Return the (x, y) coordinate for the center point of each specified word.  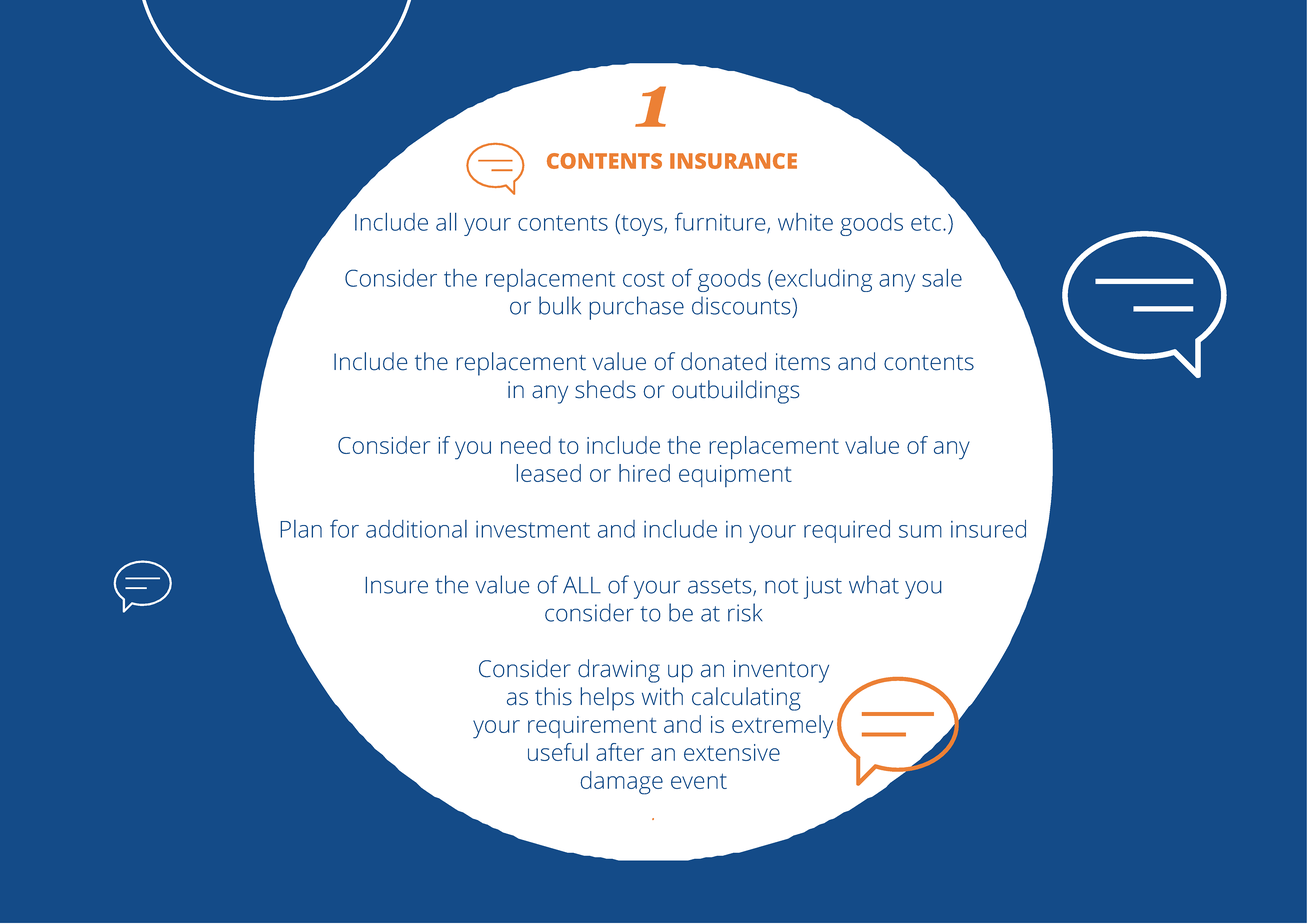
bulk (560, 305)
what (874, 584)
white (805, 222)
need (526, 445)
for (344, 528)
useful (558, 752)
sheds (605, 389)
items (803, 362)
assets (721, 587)
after (620, 752)
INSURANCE (733, 161)
